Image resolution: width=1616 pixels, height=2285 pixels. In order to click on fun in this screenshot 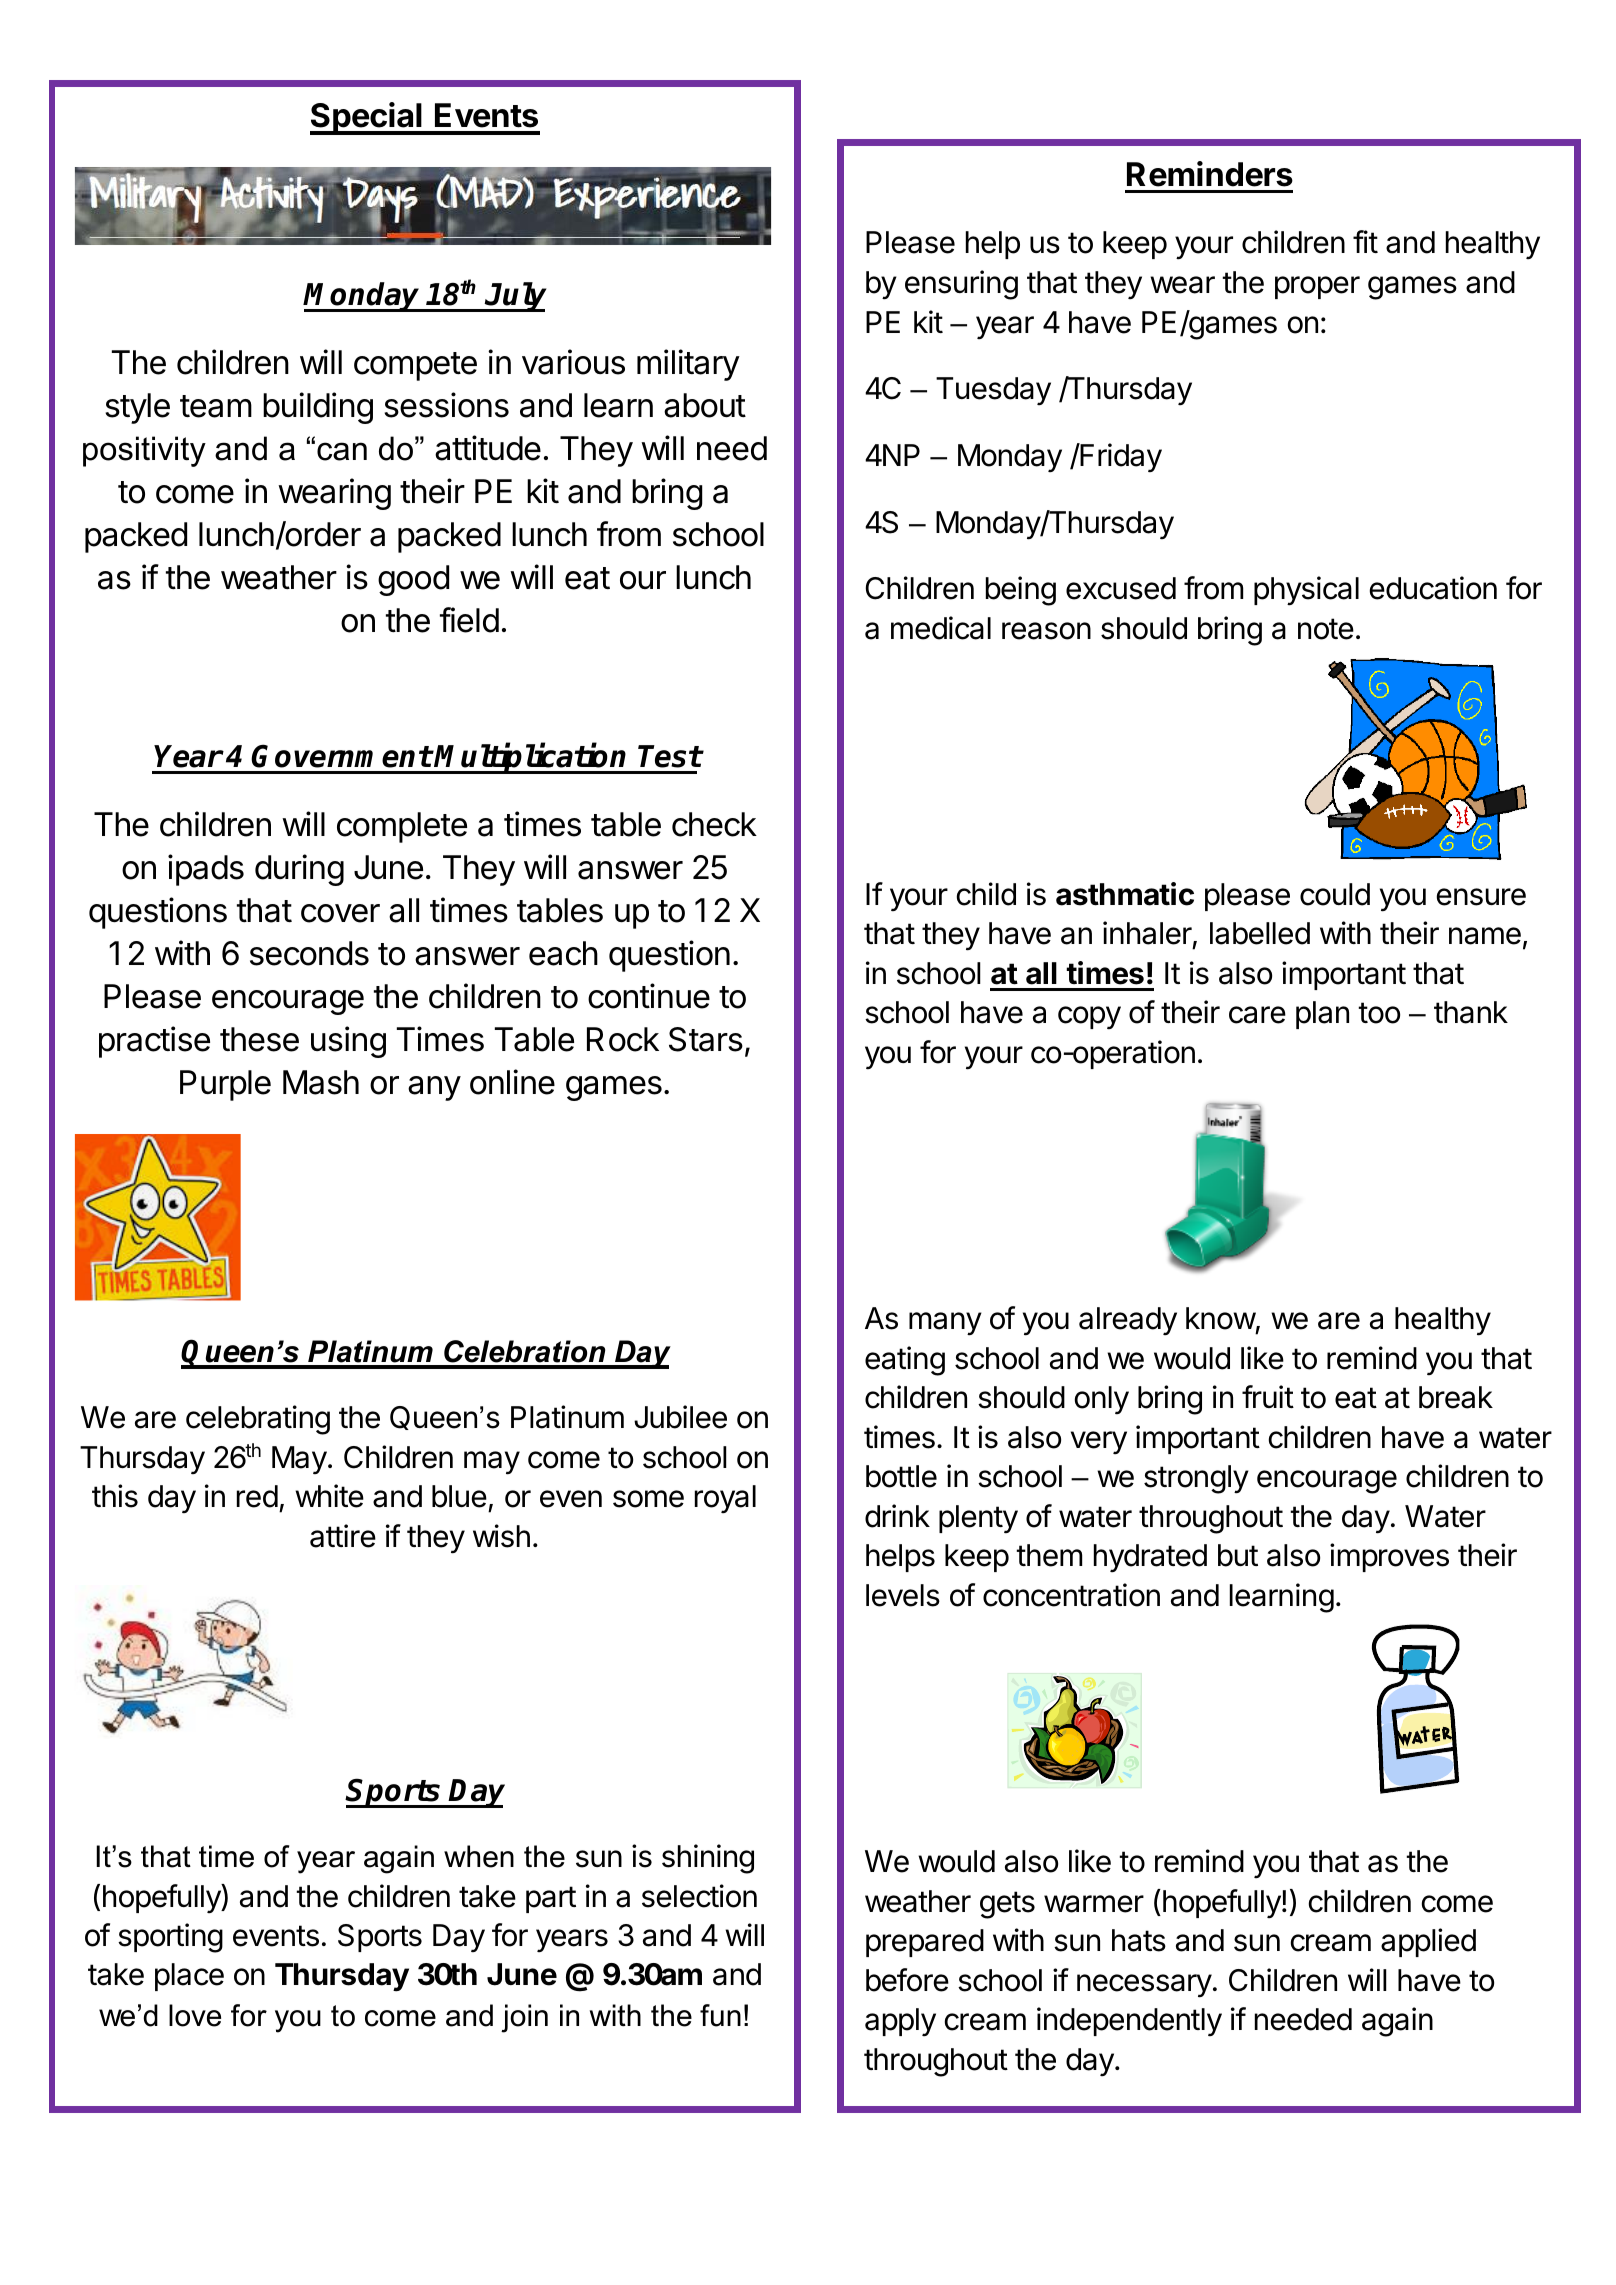, I will do `click(720, 2015)`.
